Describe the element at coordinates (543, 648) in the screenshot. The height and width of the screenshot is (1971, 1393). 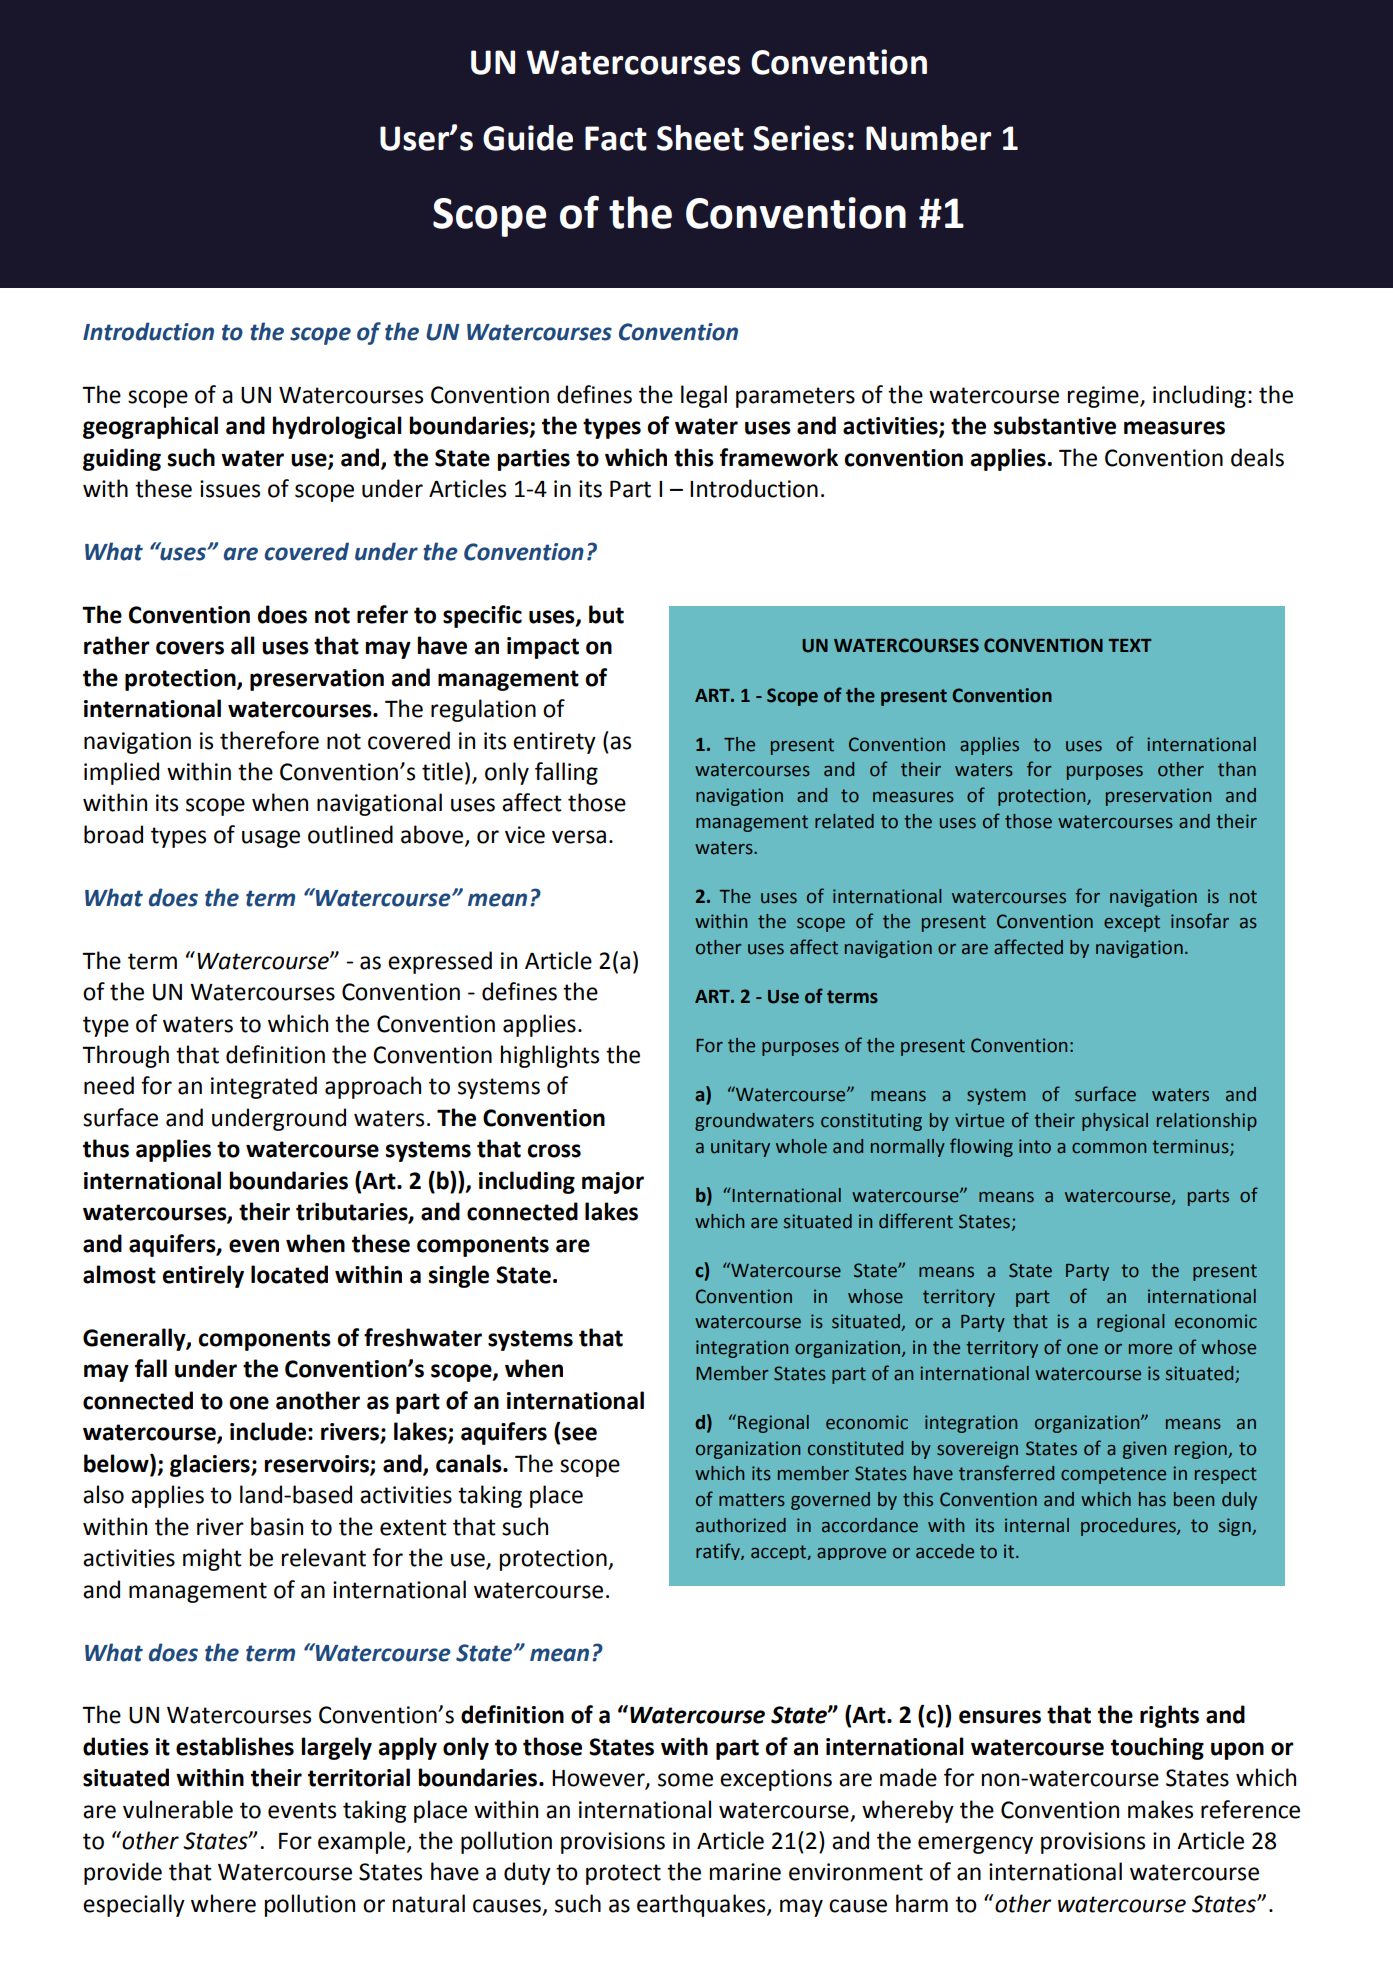
I see `impact` at that location.
